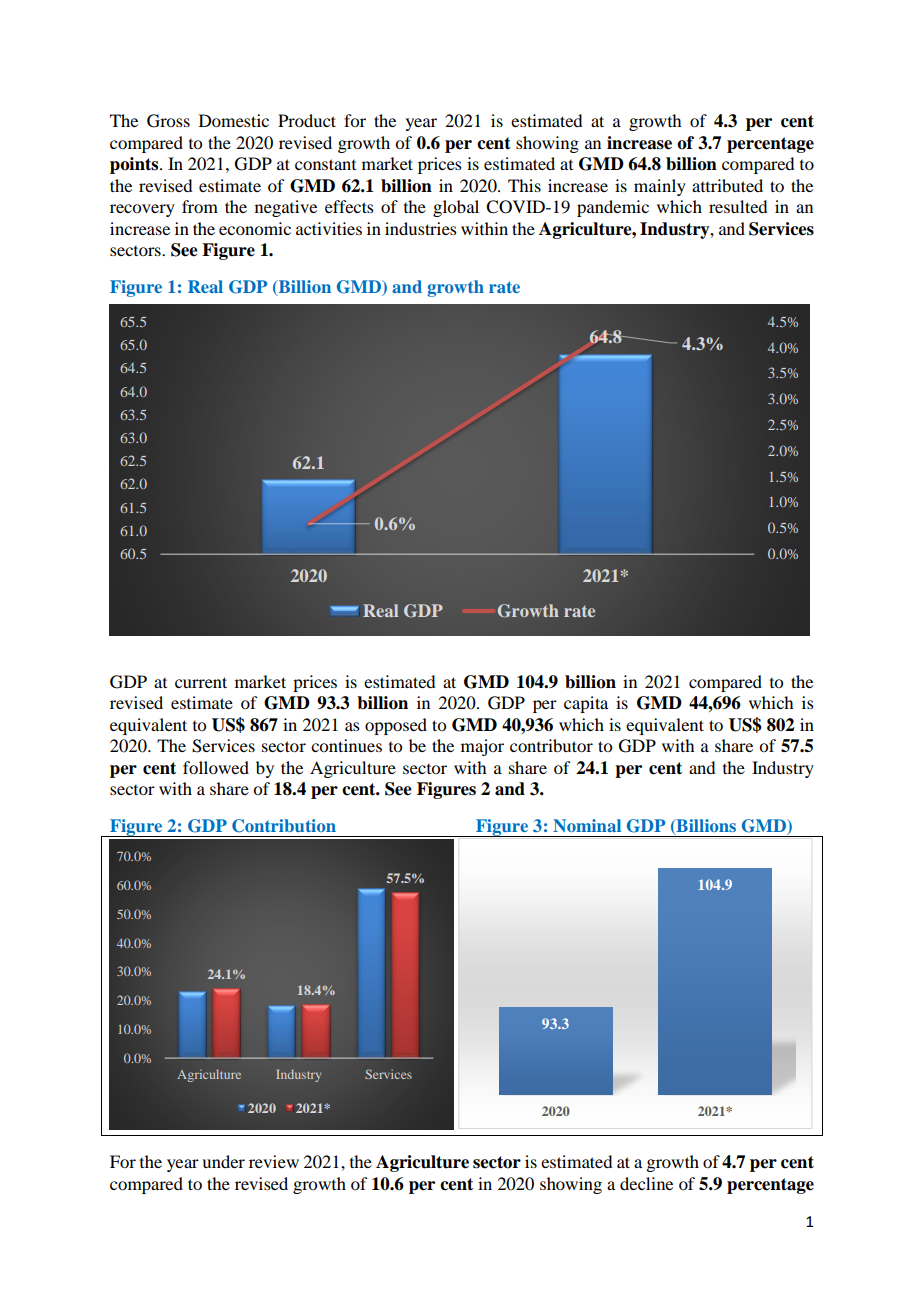 The image size is (924, 1308). Describe the element at coordinates (421, 228) in the page. I see `industries` at that location.
